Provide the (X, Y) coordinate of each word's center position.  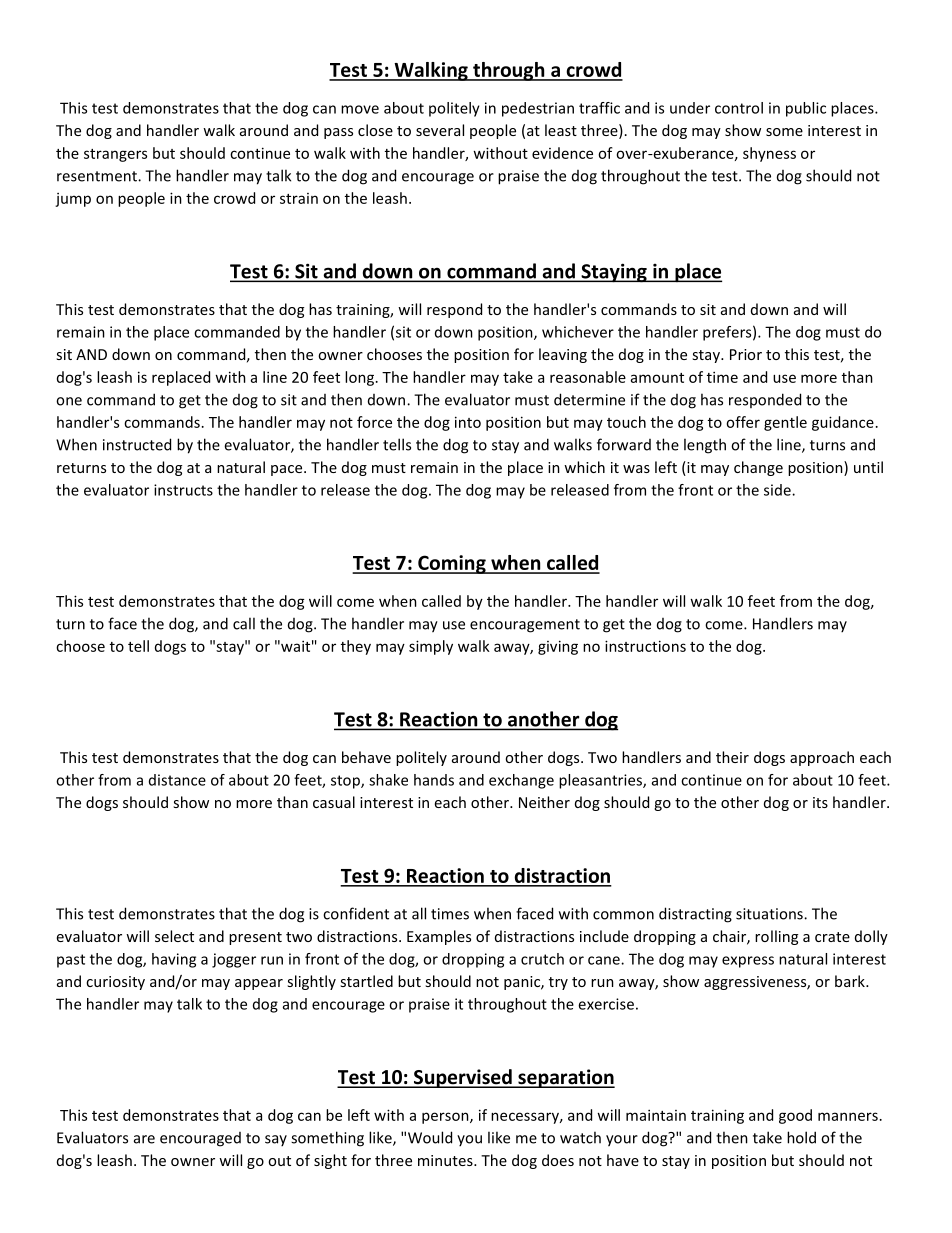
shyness (769, 154)
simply (431, 647)
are (144, 1139)
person (446, 1118)
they (356, 647)
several (440, 130)
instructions (645, 646)
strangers (115, 155)
